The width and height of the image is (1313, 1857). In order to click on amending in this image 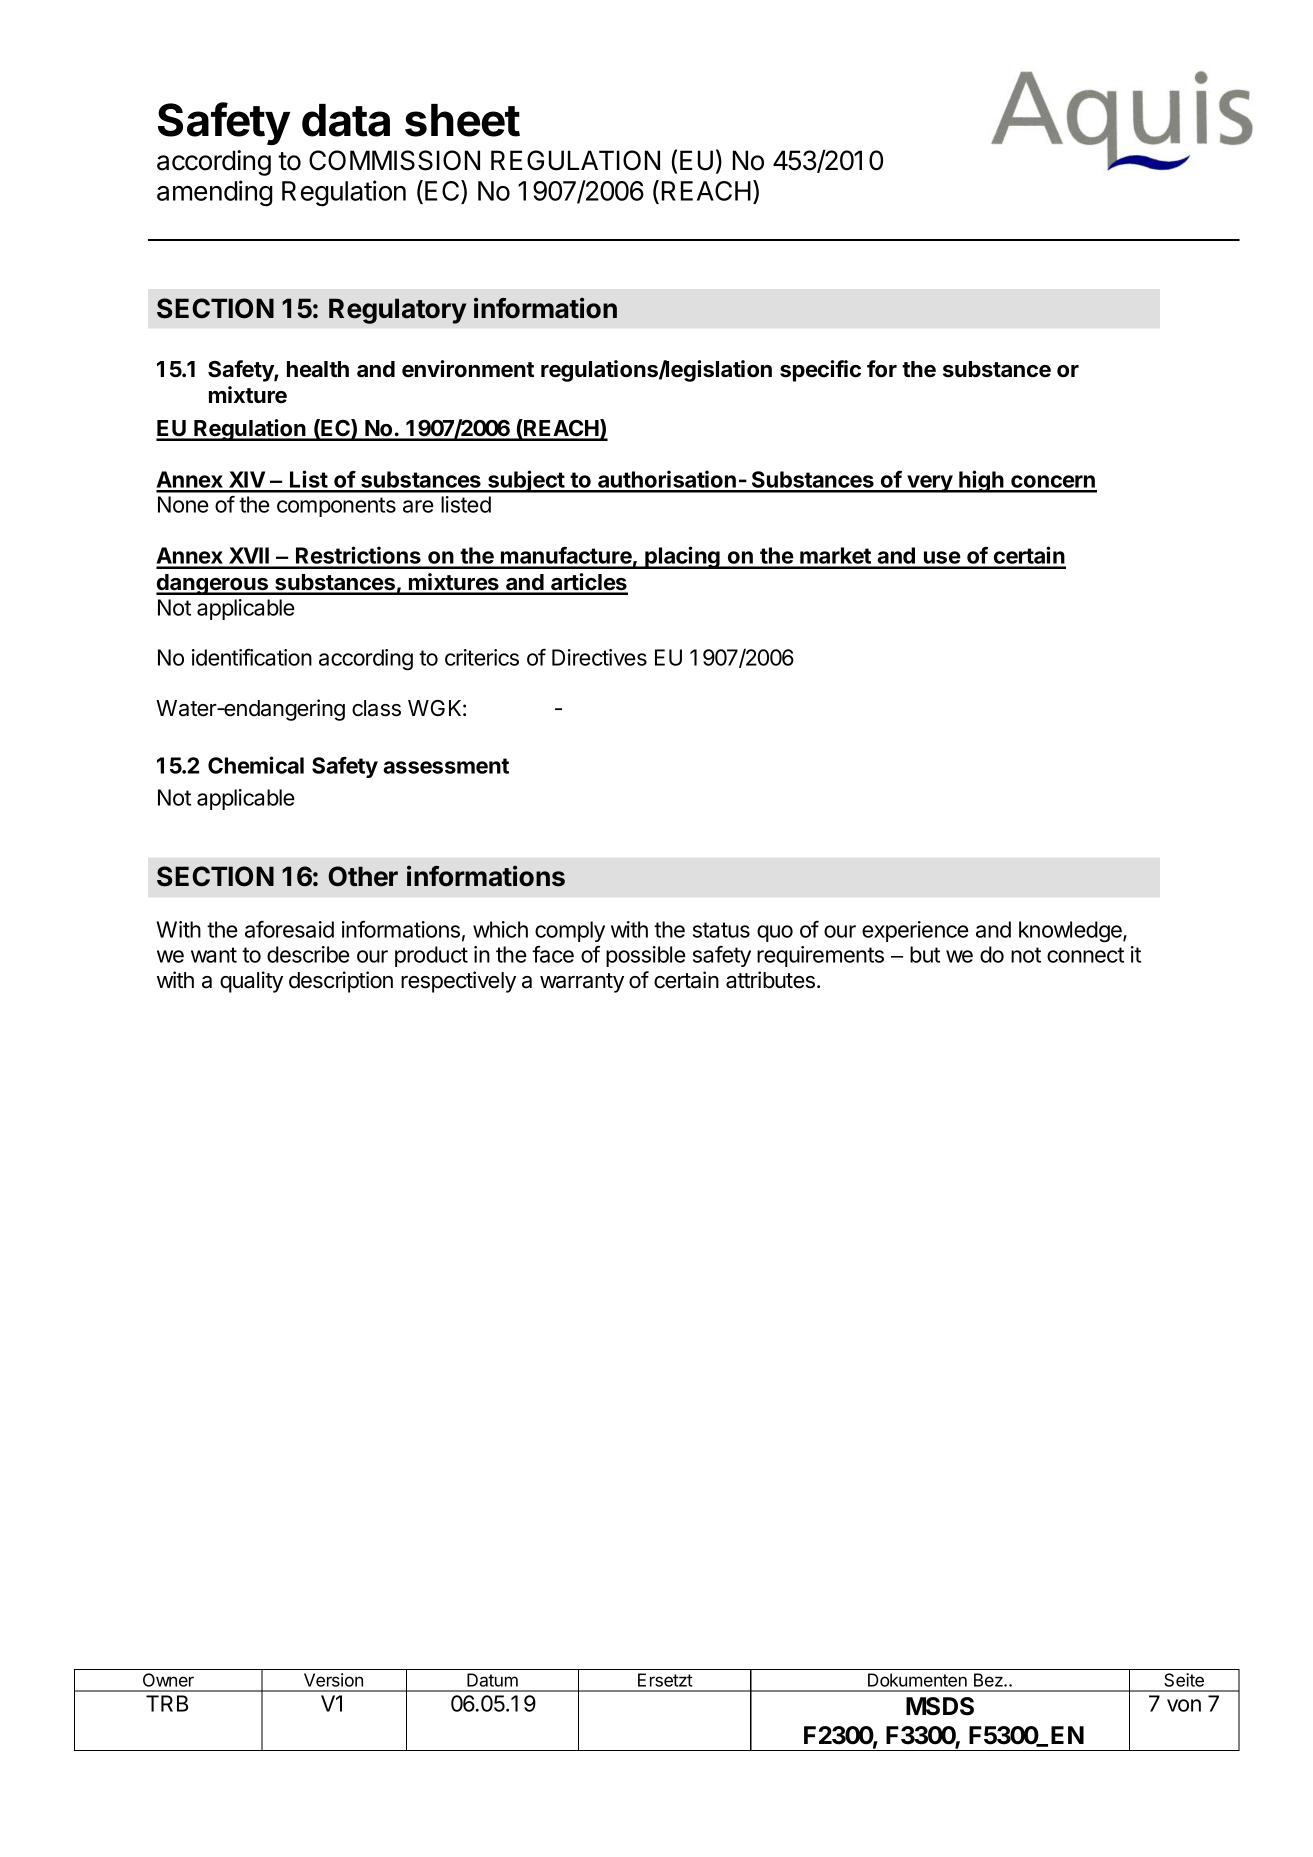, I will do `click(215, 193)`.
